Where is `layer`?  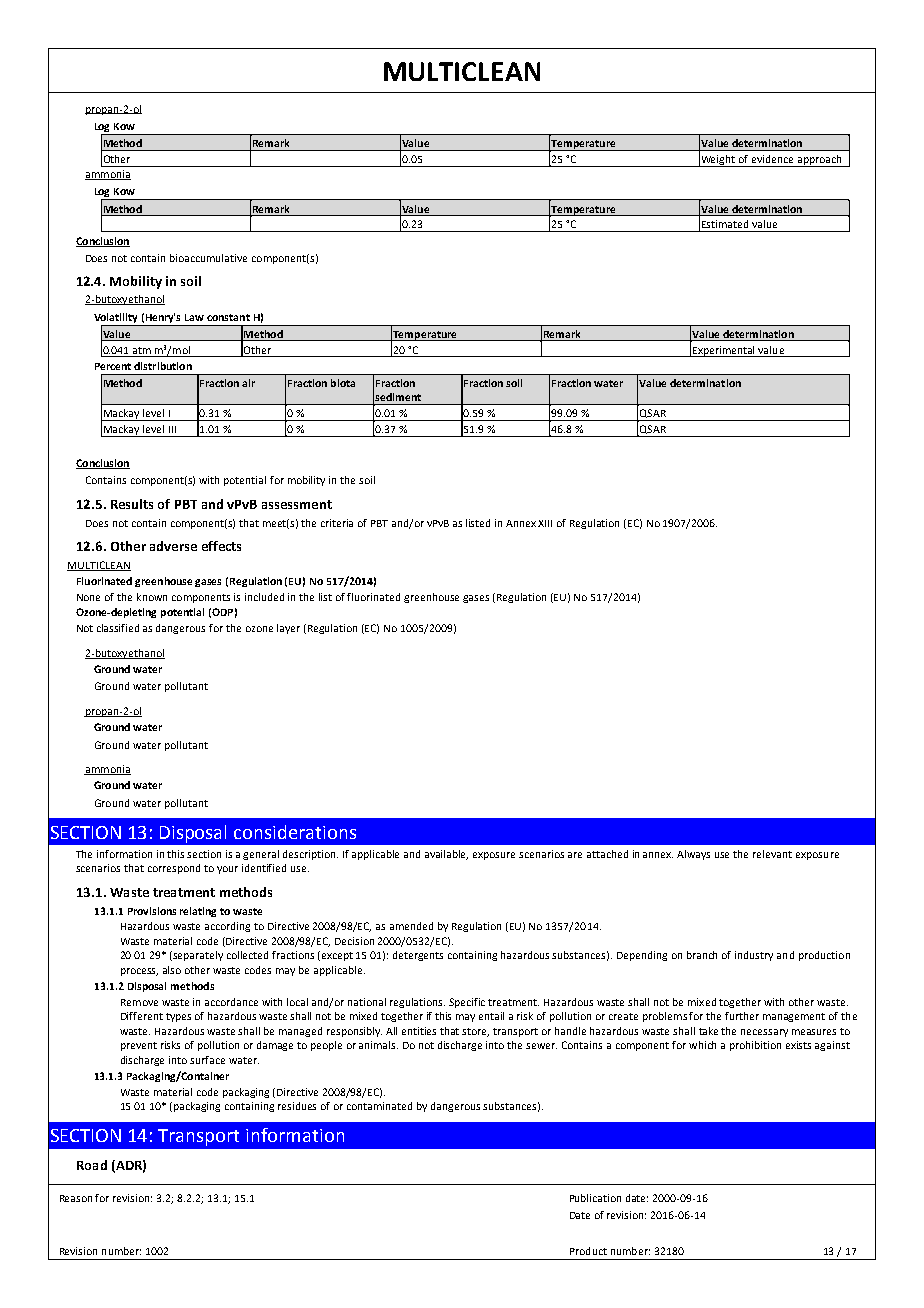 layer is located at coordinates (288, 629).
